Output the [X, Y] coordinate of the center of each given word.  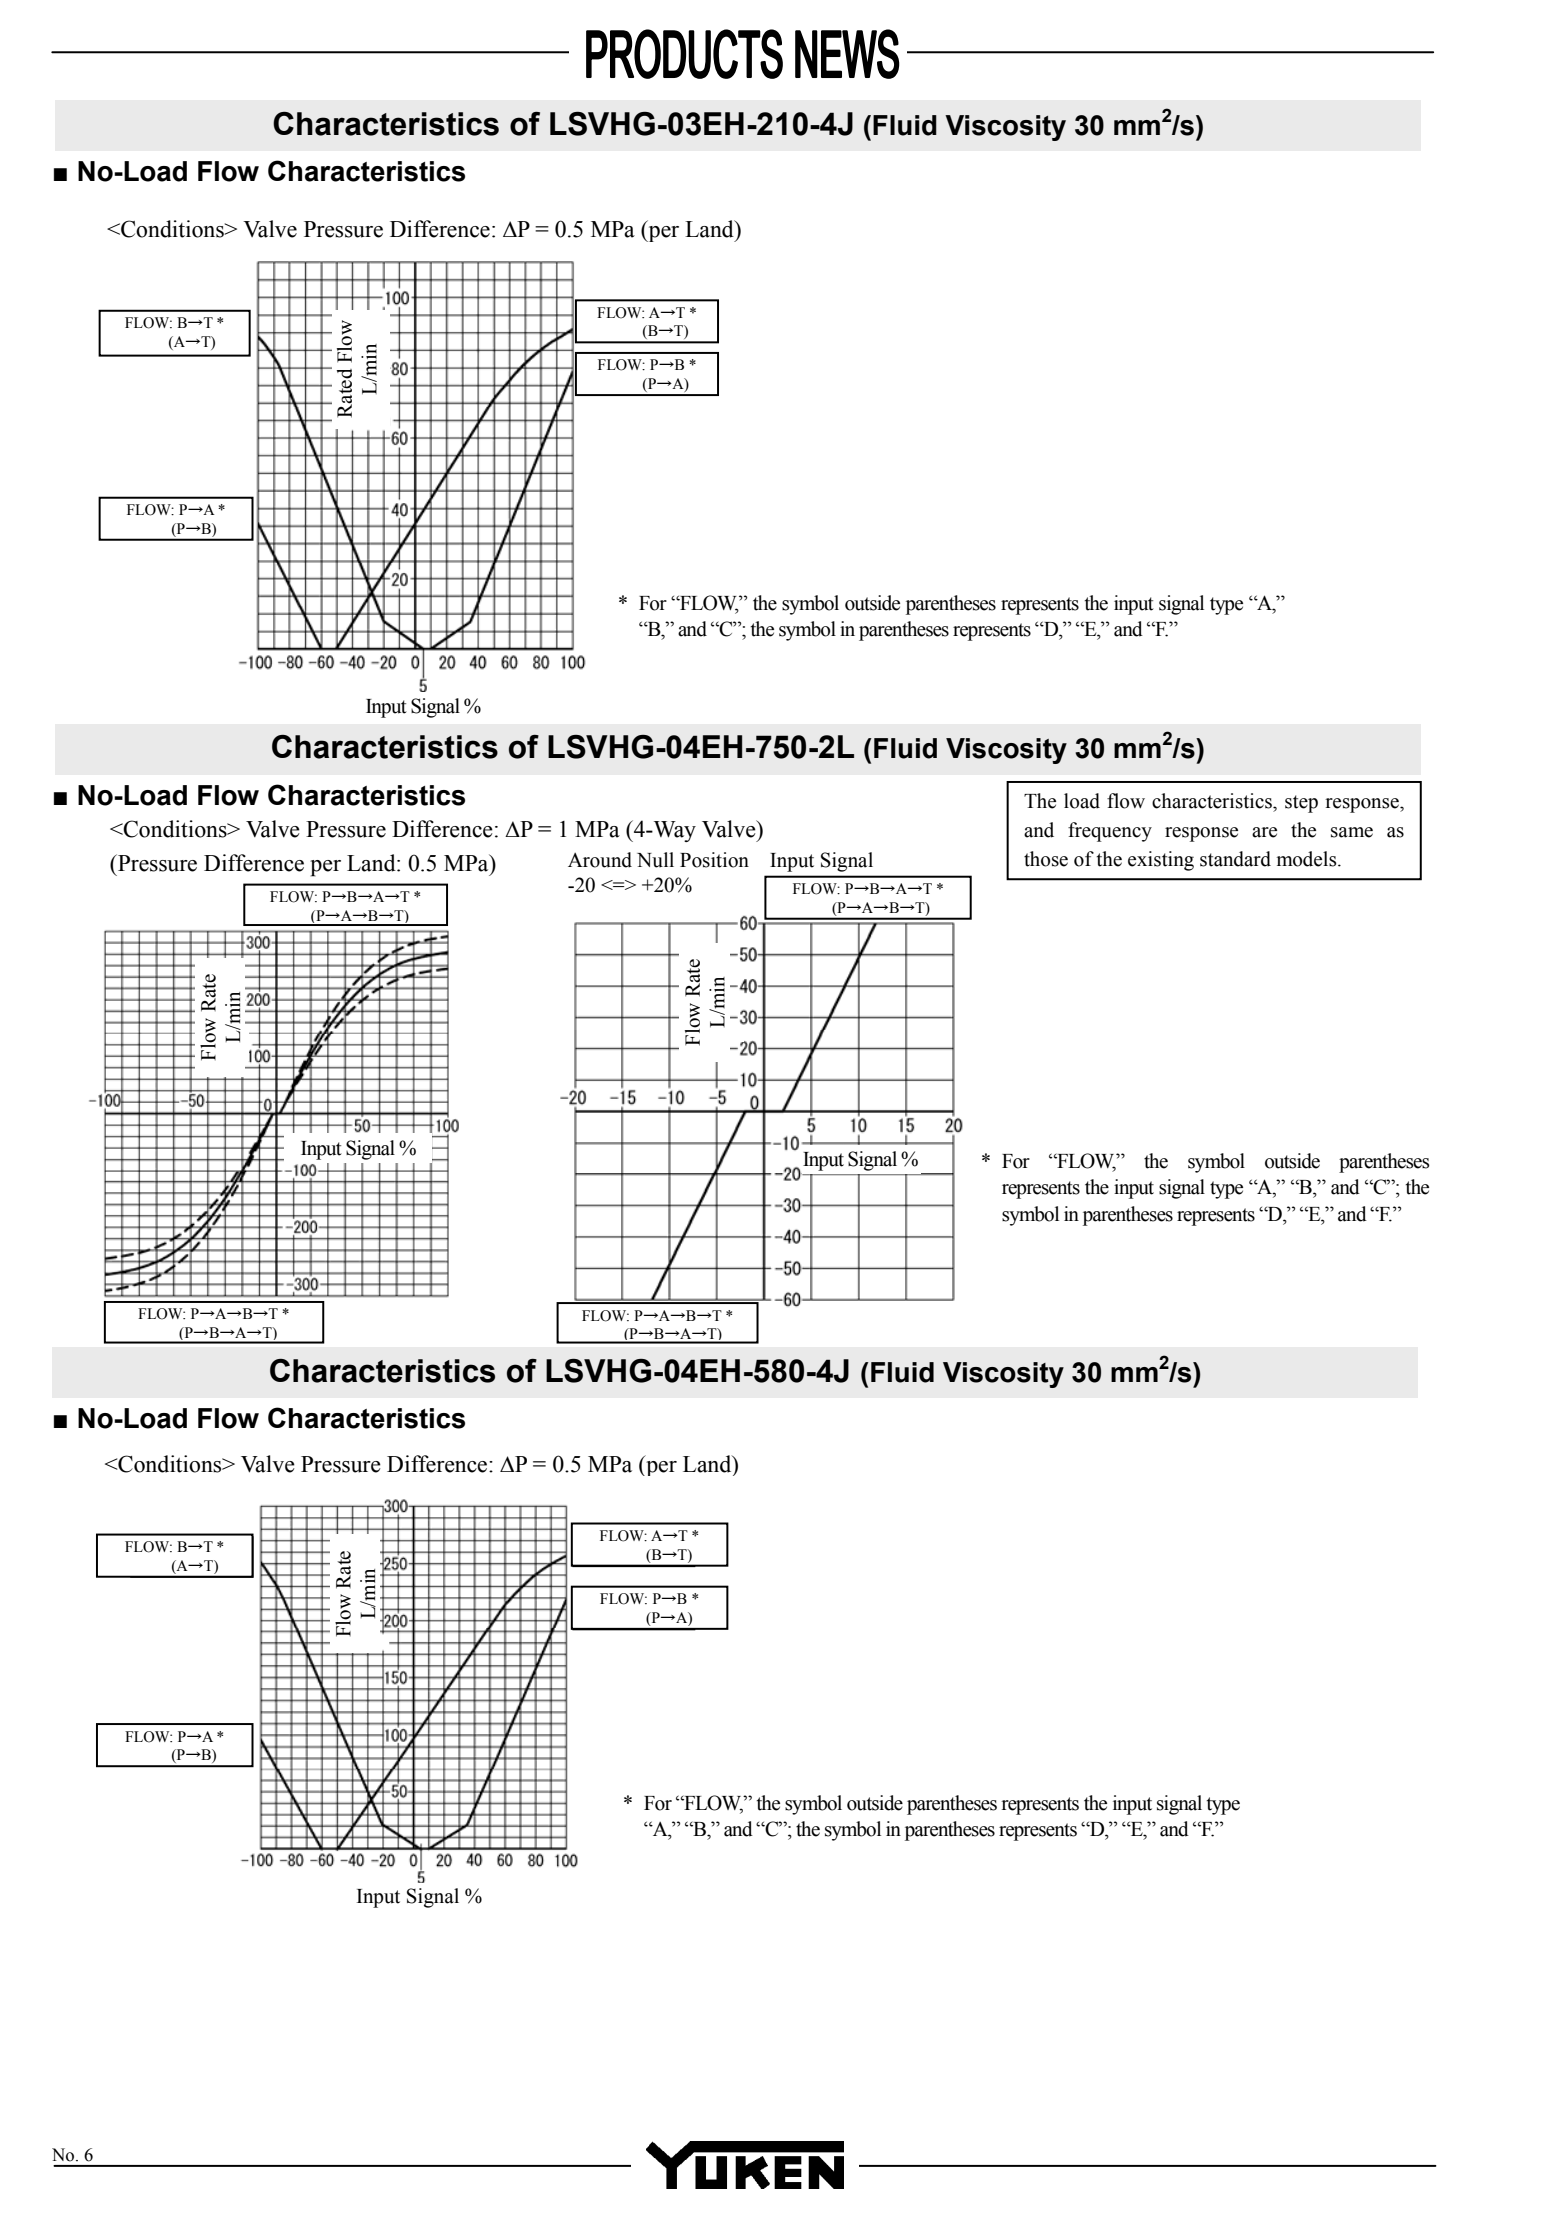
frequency [1110, 832]
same [1352, 832]
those [1046, 859]
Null [655, 860]
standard [1235, 859]
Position [714, 860]
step [1301, 804]
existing [1161, 861]
